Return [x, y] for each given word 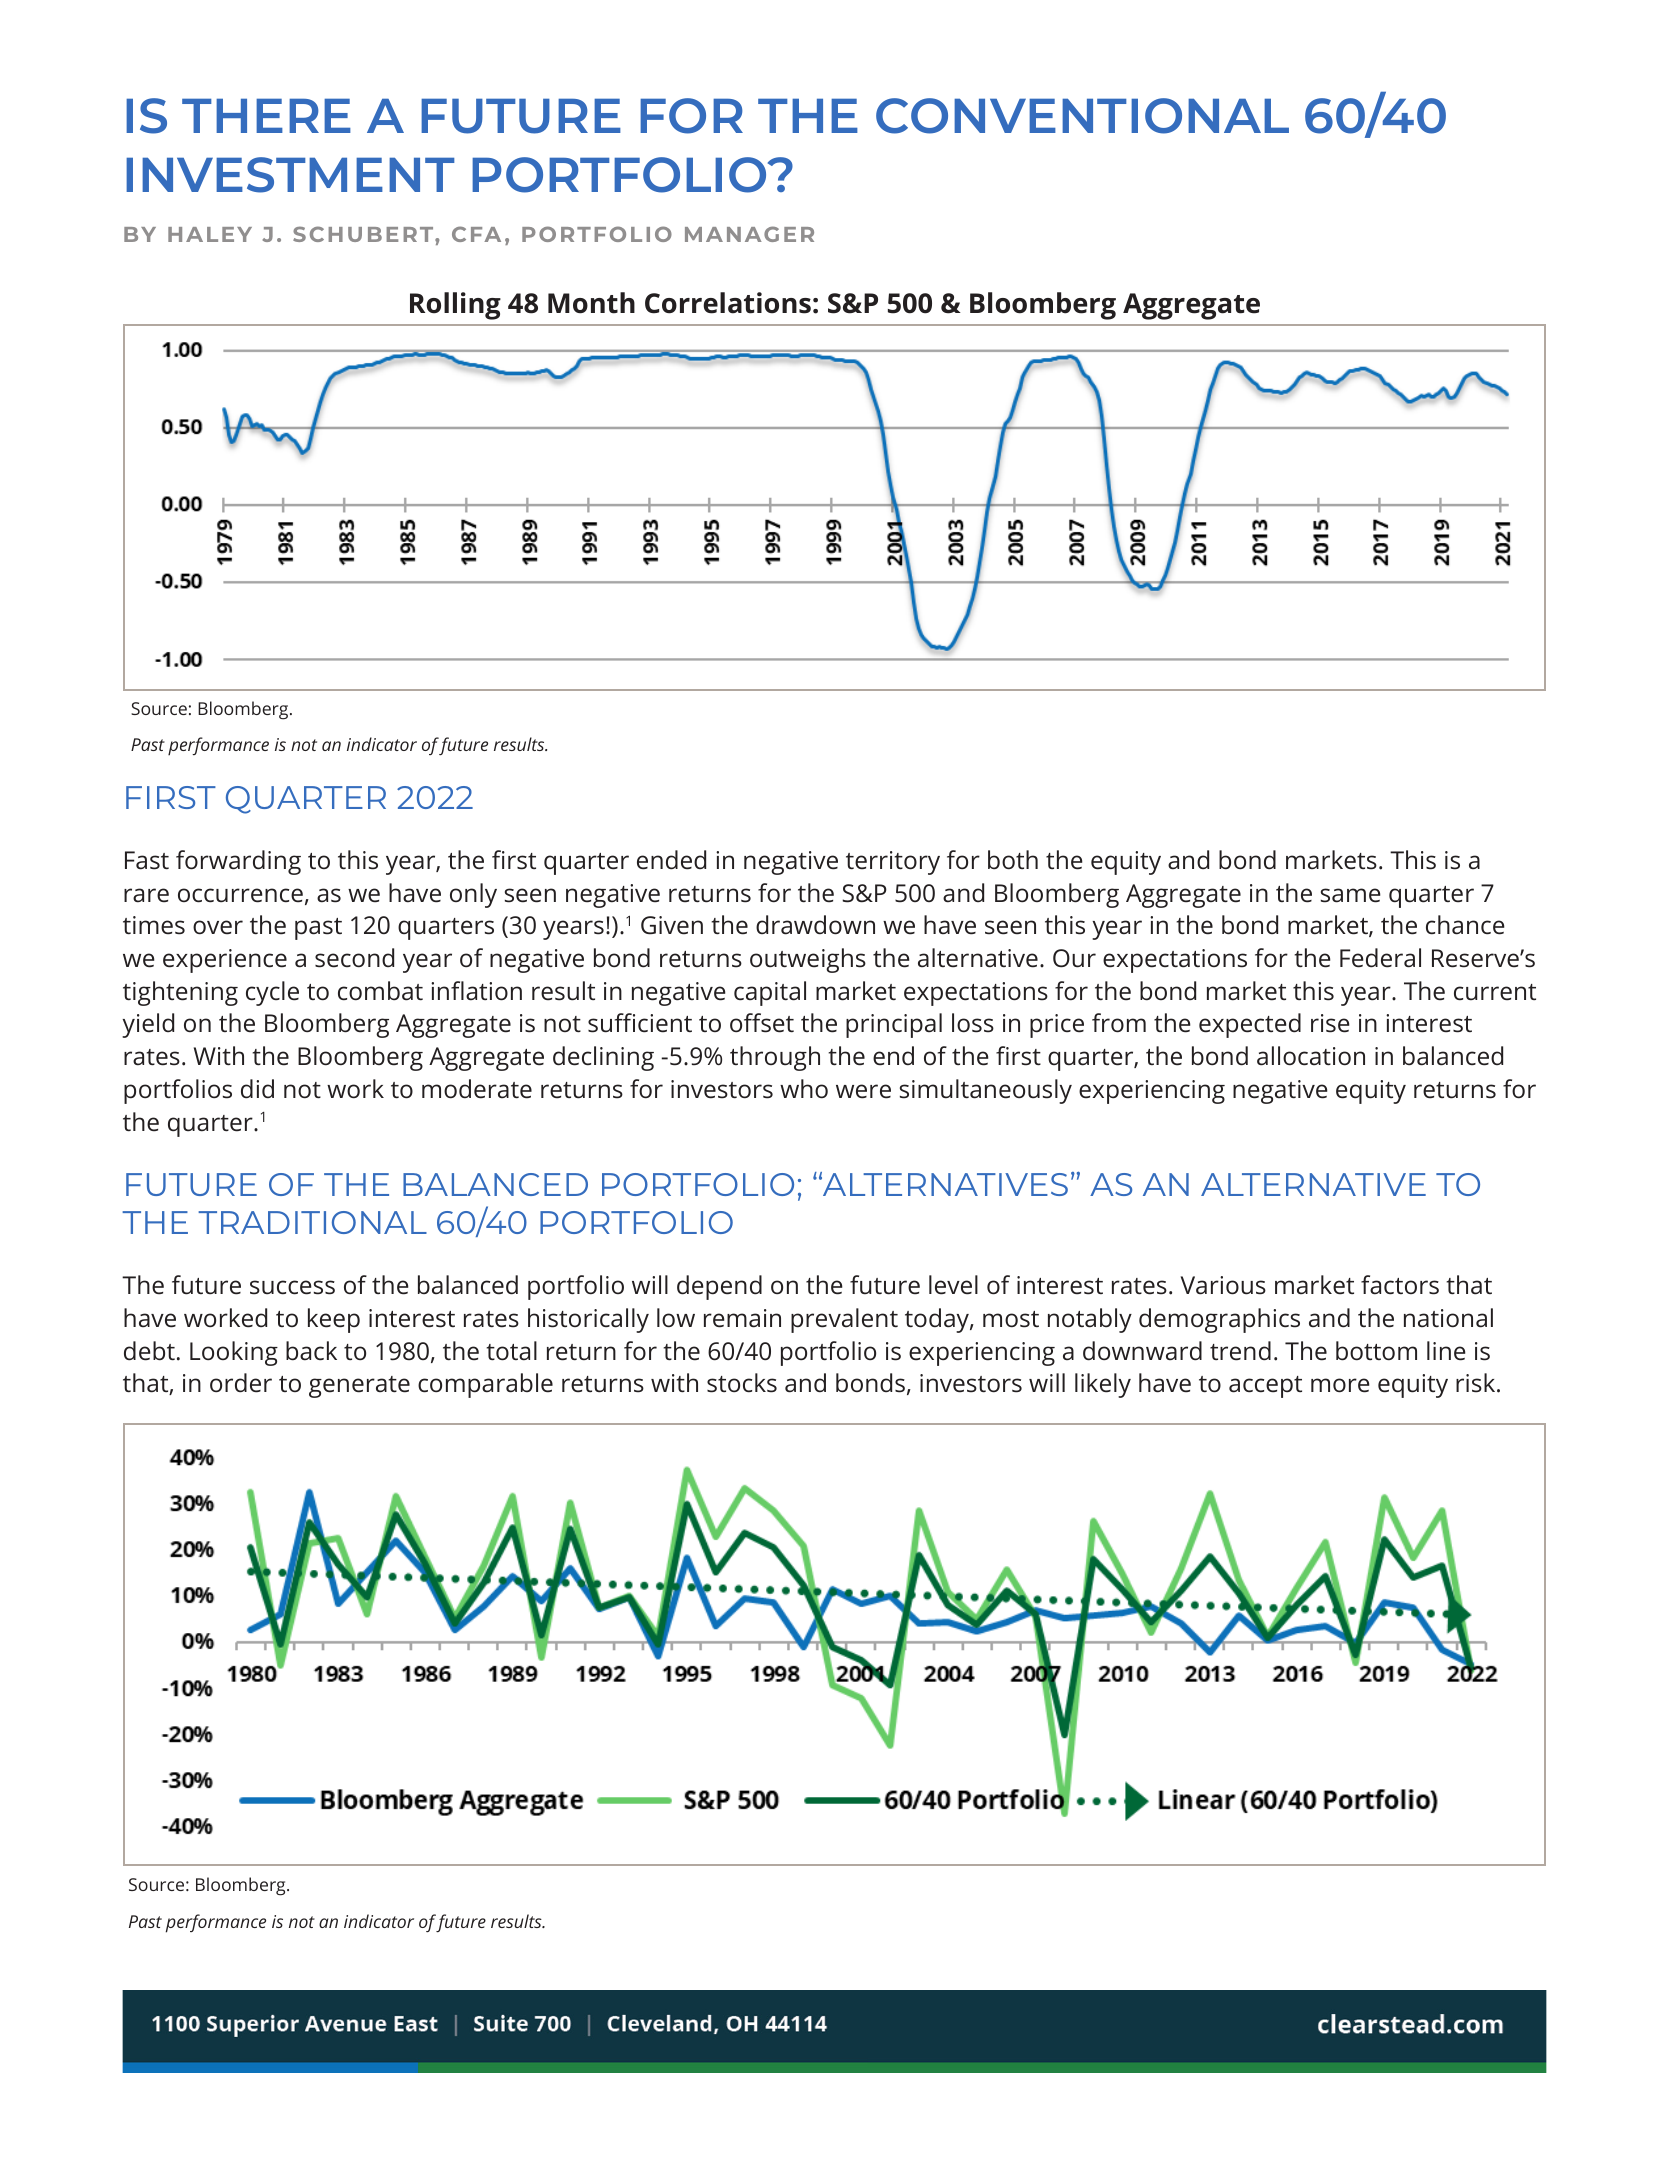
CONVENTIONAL [1082, 116]
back [311, 1351]
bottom [1376, 1351]
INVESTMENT [290, 175]
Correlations [728, 303]
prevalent [844, 1320]
